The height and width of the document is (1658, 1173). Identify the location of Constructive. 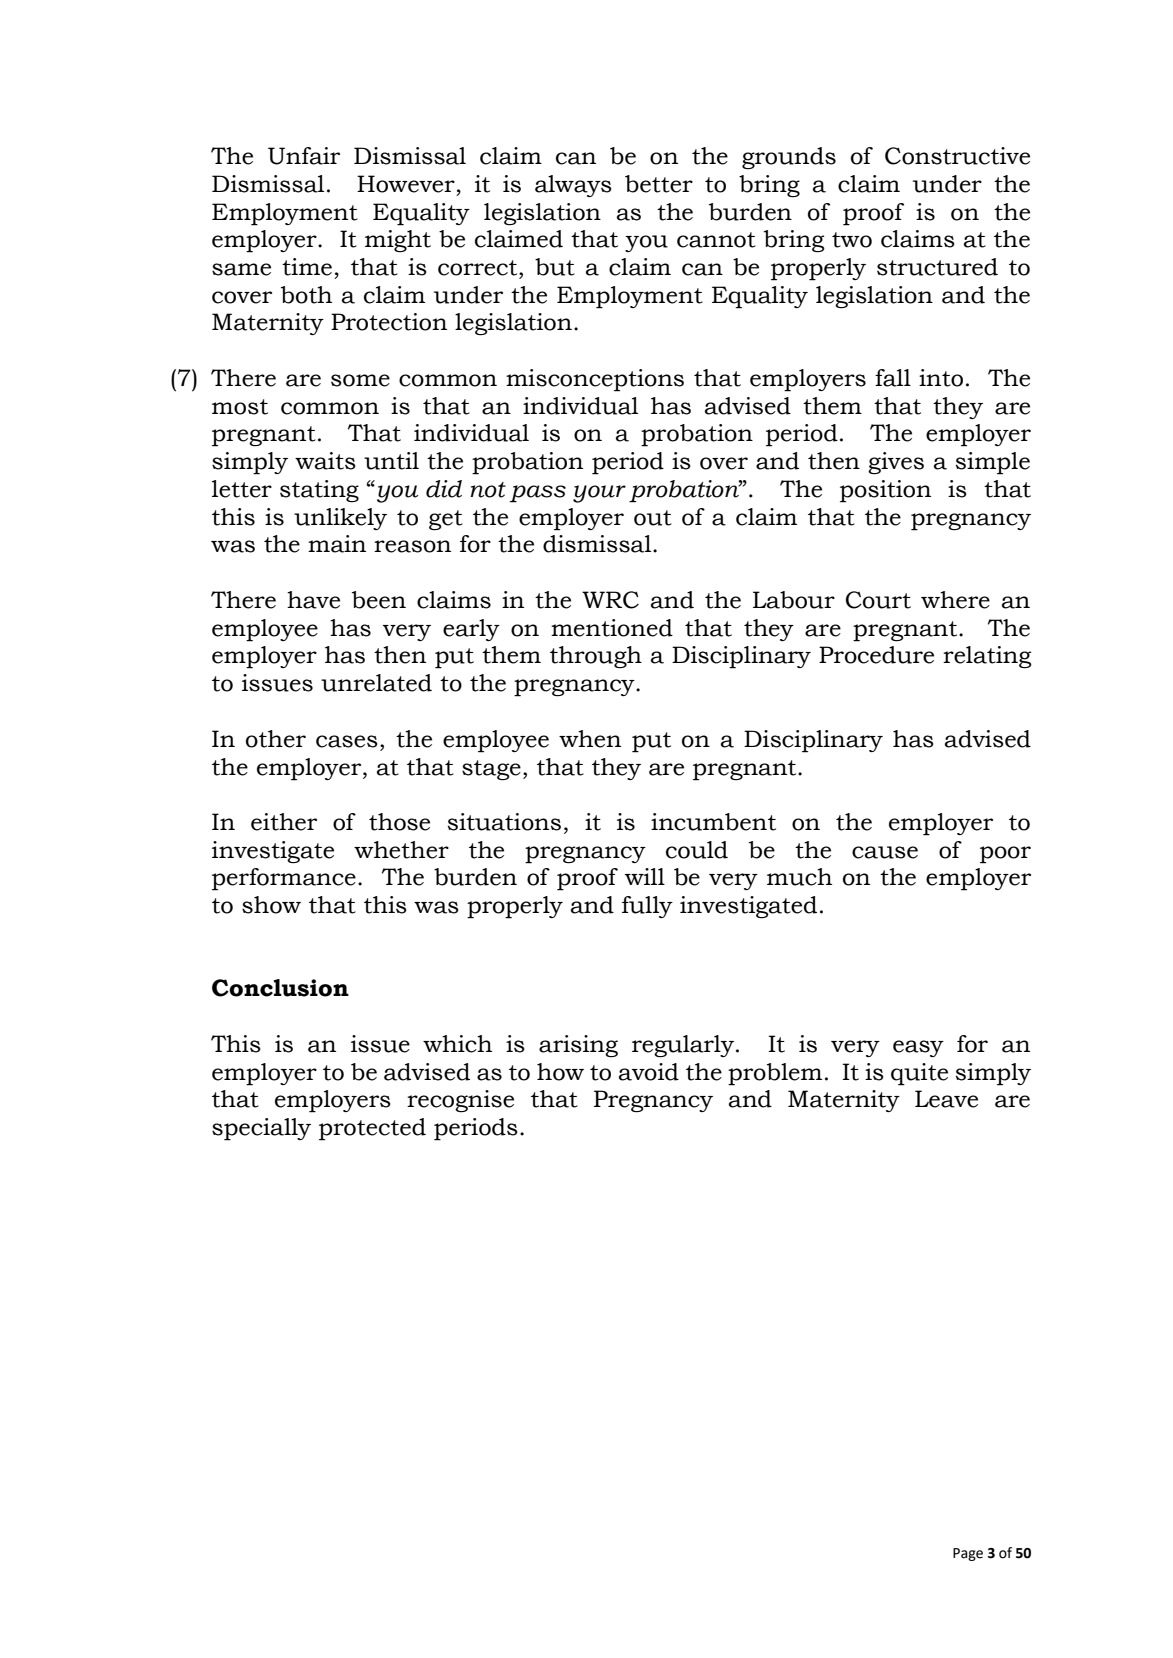
(957, 156).
